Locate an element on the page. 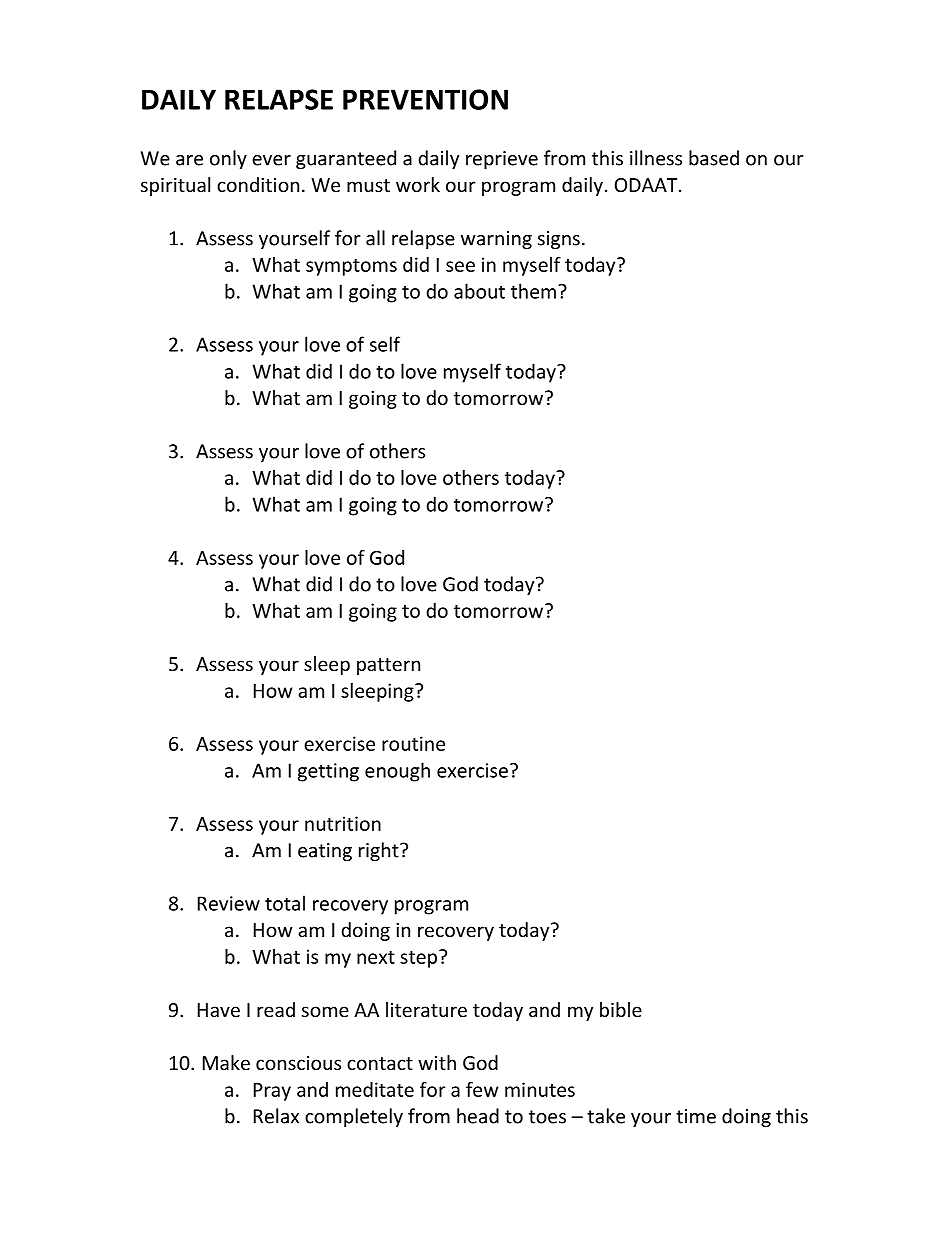  about is located at coordinates (479, 291).
